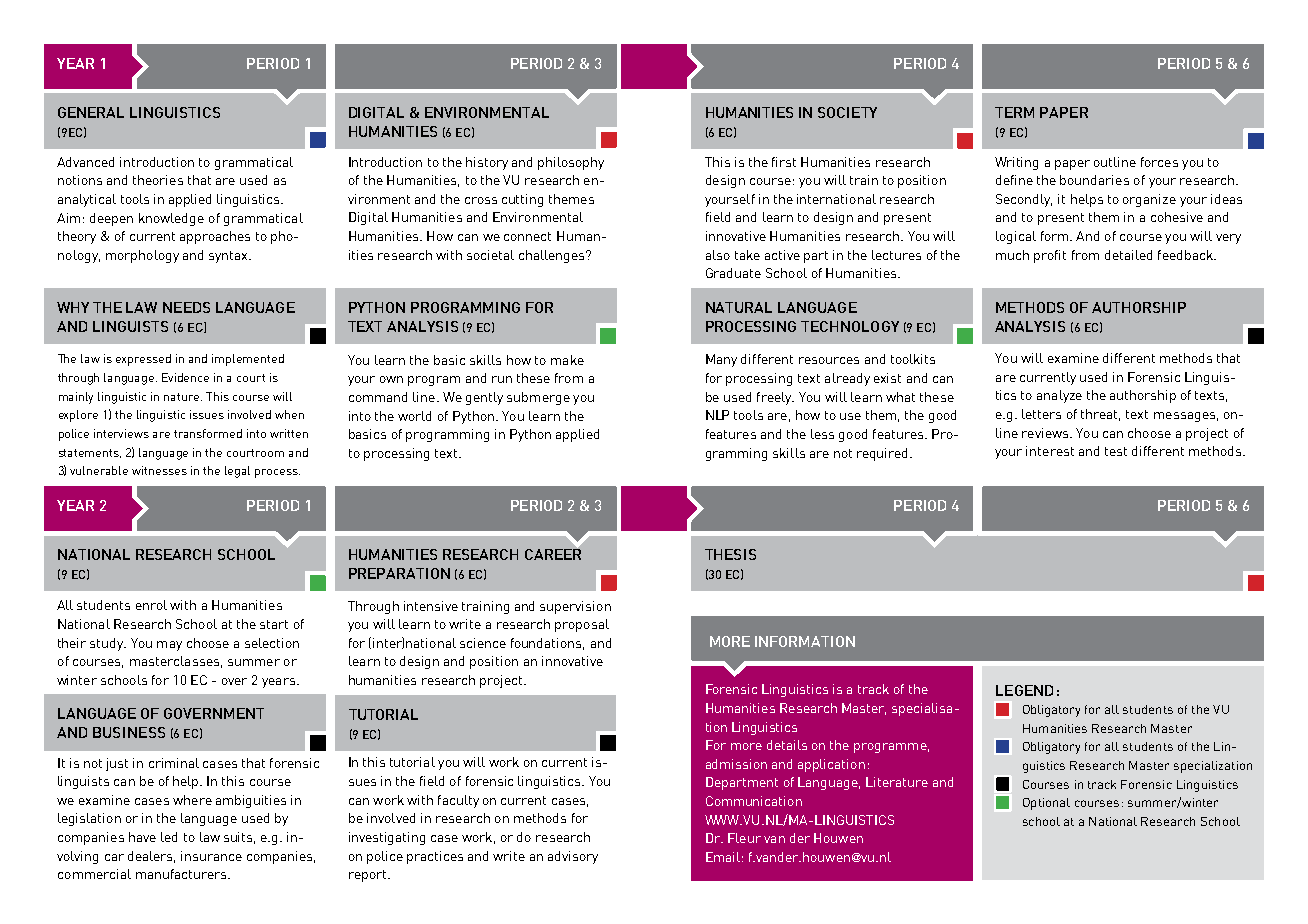 This screenshot has height=924, width=1308. What do you see at coordinates (571, 163) in the screenshot?
I see `philosophy` at bounding box center [571, 163].
